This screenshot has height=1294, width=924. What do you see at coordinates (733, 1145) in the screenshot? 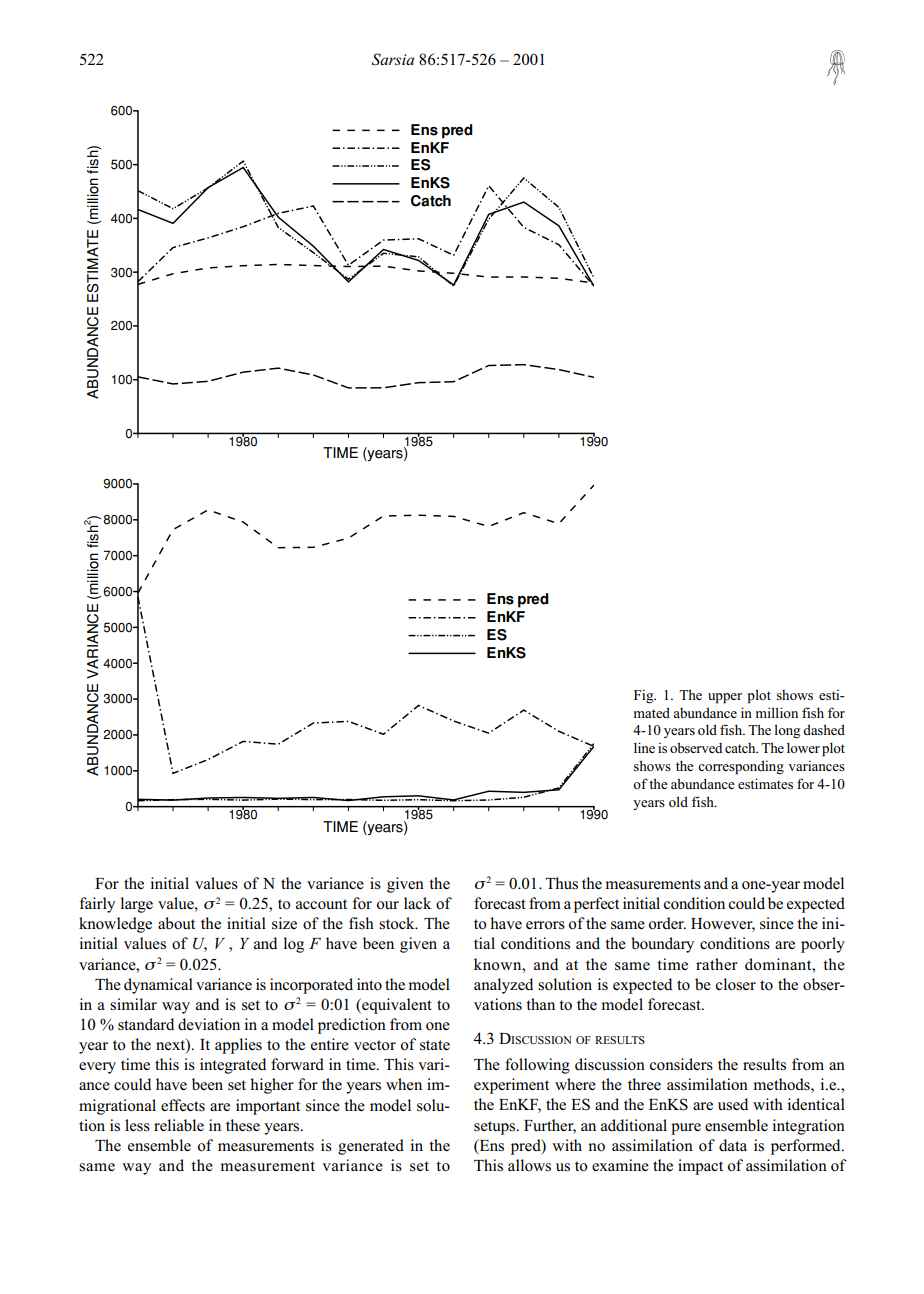
I see `data` at bounding box center [733, 1145].
